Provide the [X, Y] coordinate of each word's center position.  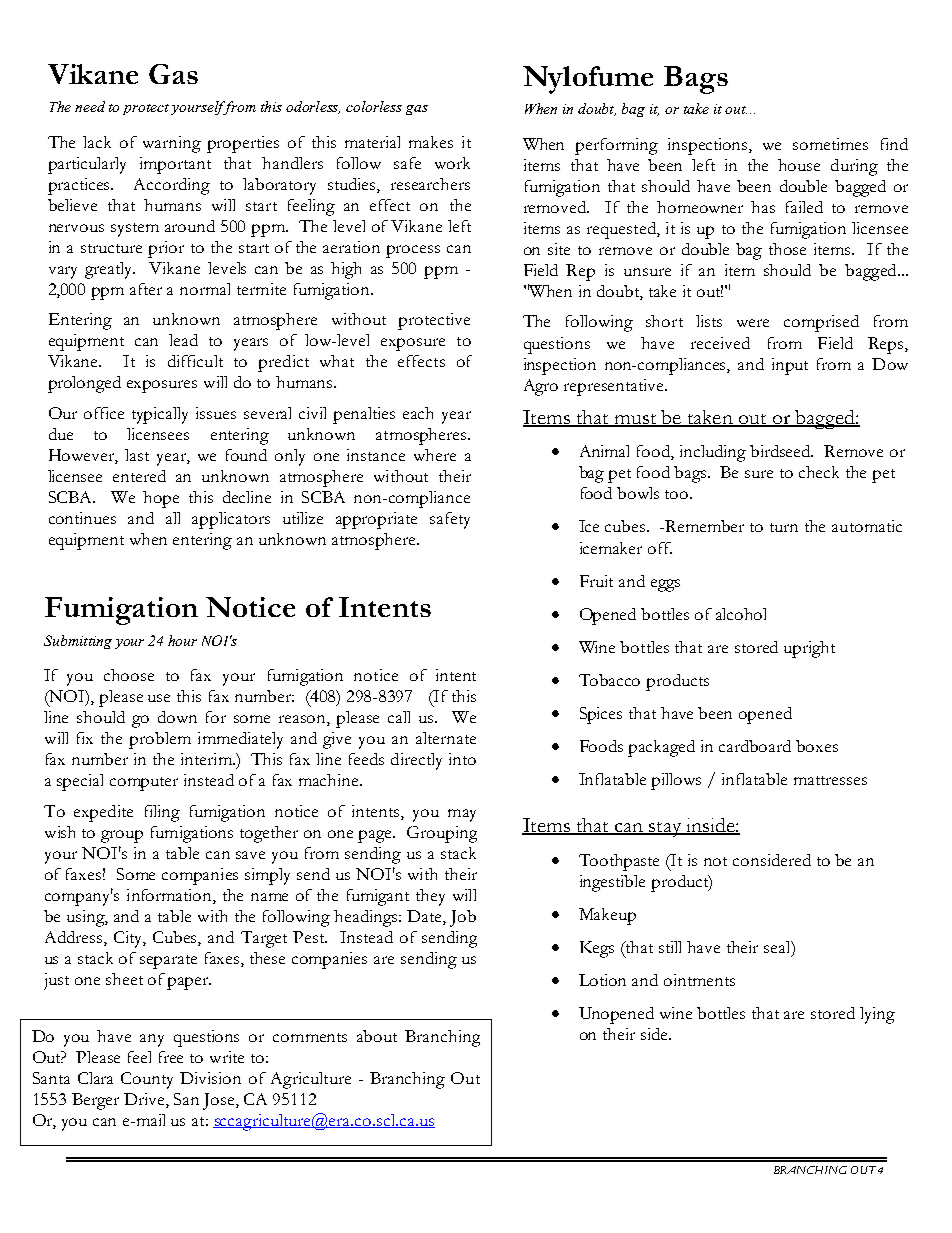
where [435, 455]
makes [431, 142]
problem [160, 740]
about [377, 1036]
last [137, 455]
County [147, 1080]
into [462, 759]
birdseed [781, 451]
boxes [817, 746]
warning [172, 144]
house [799, 165]
